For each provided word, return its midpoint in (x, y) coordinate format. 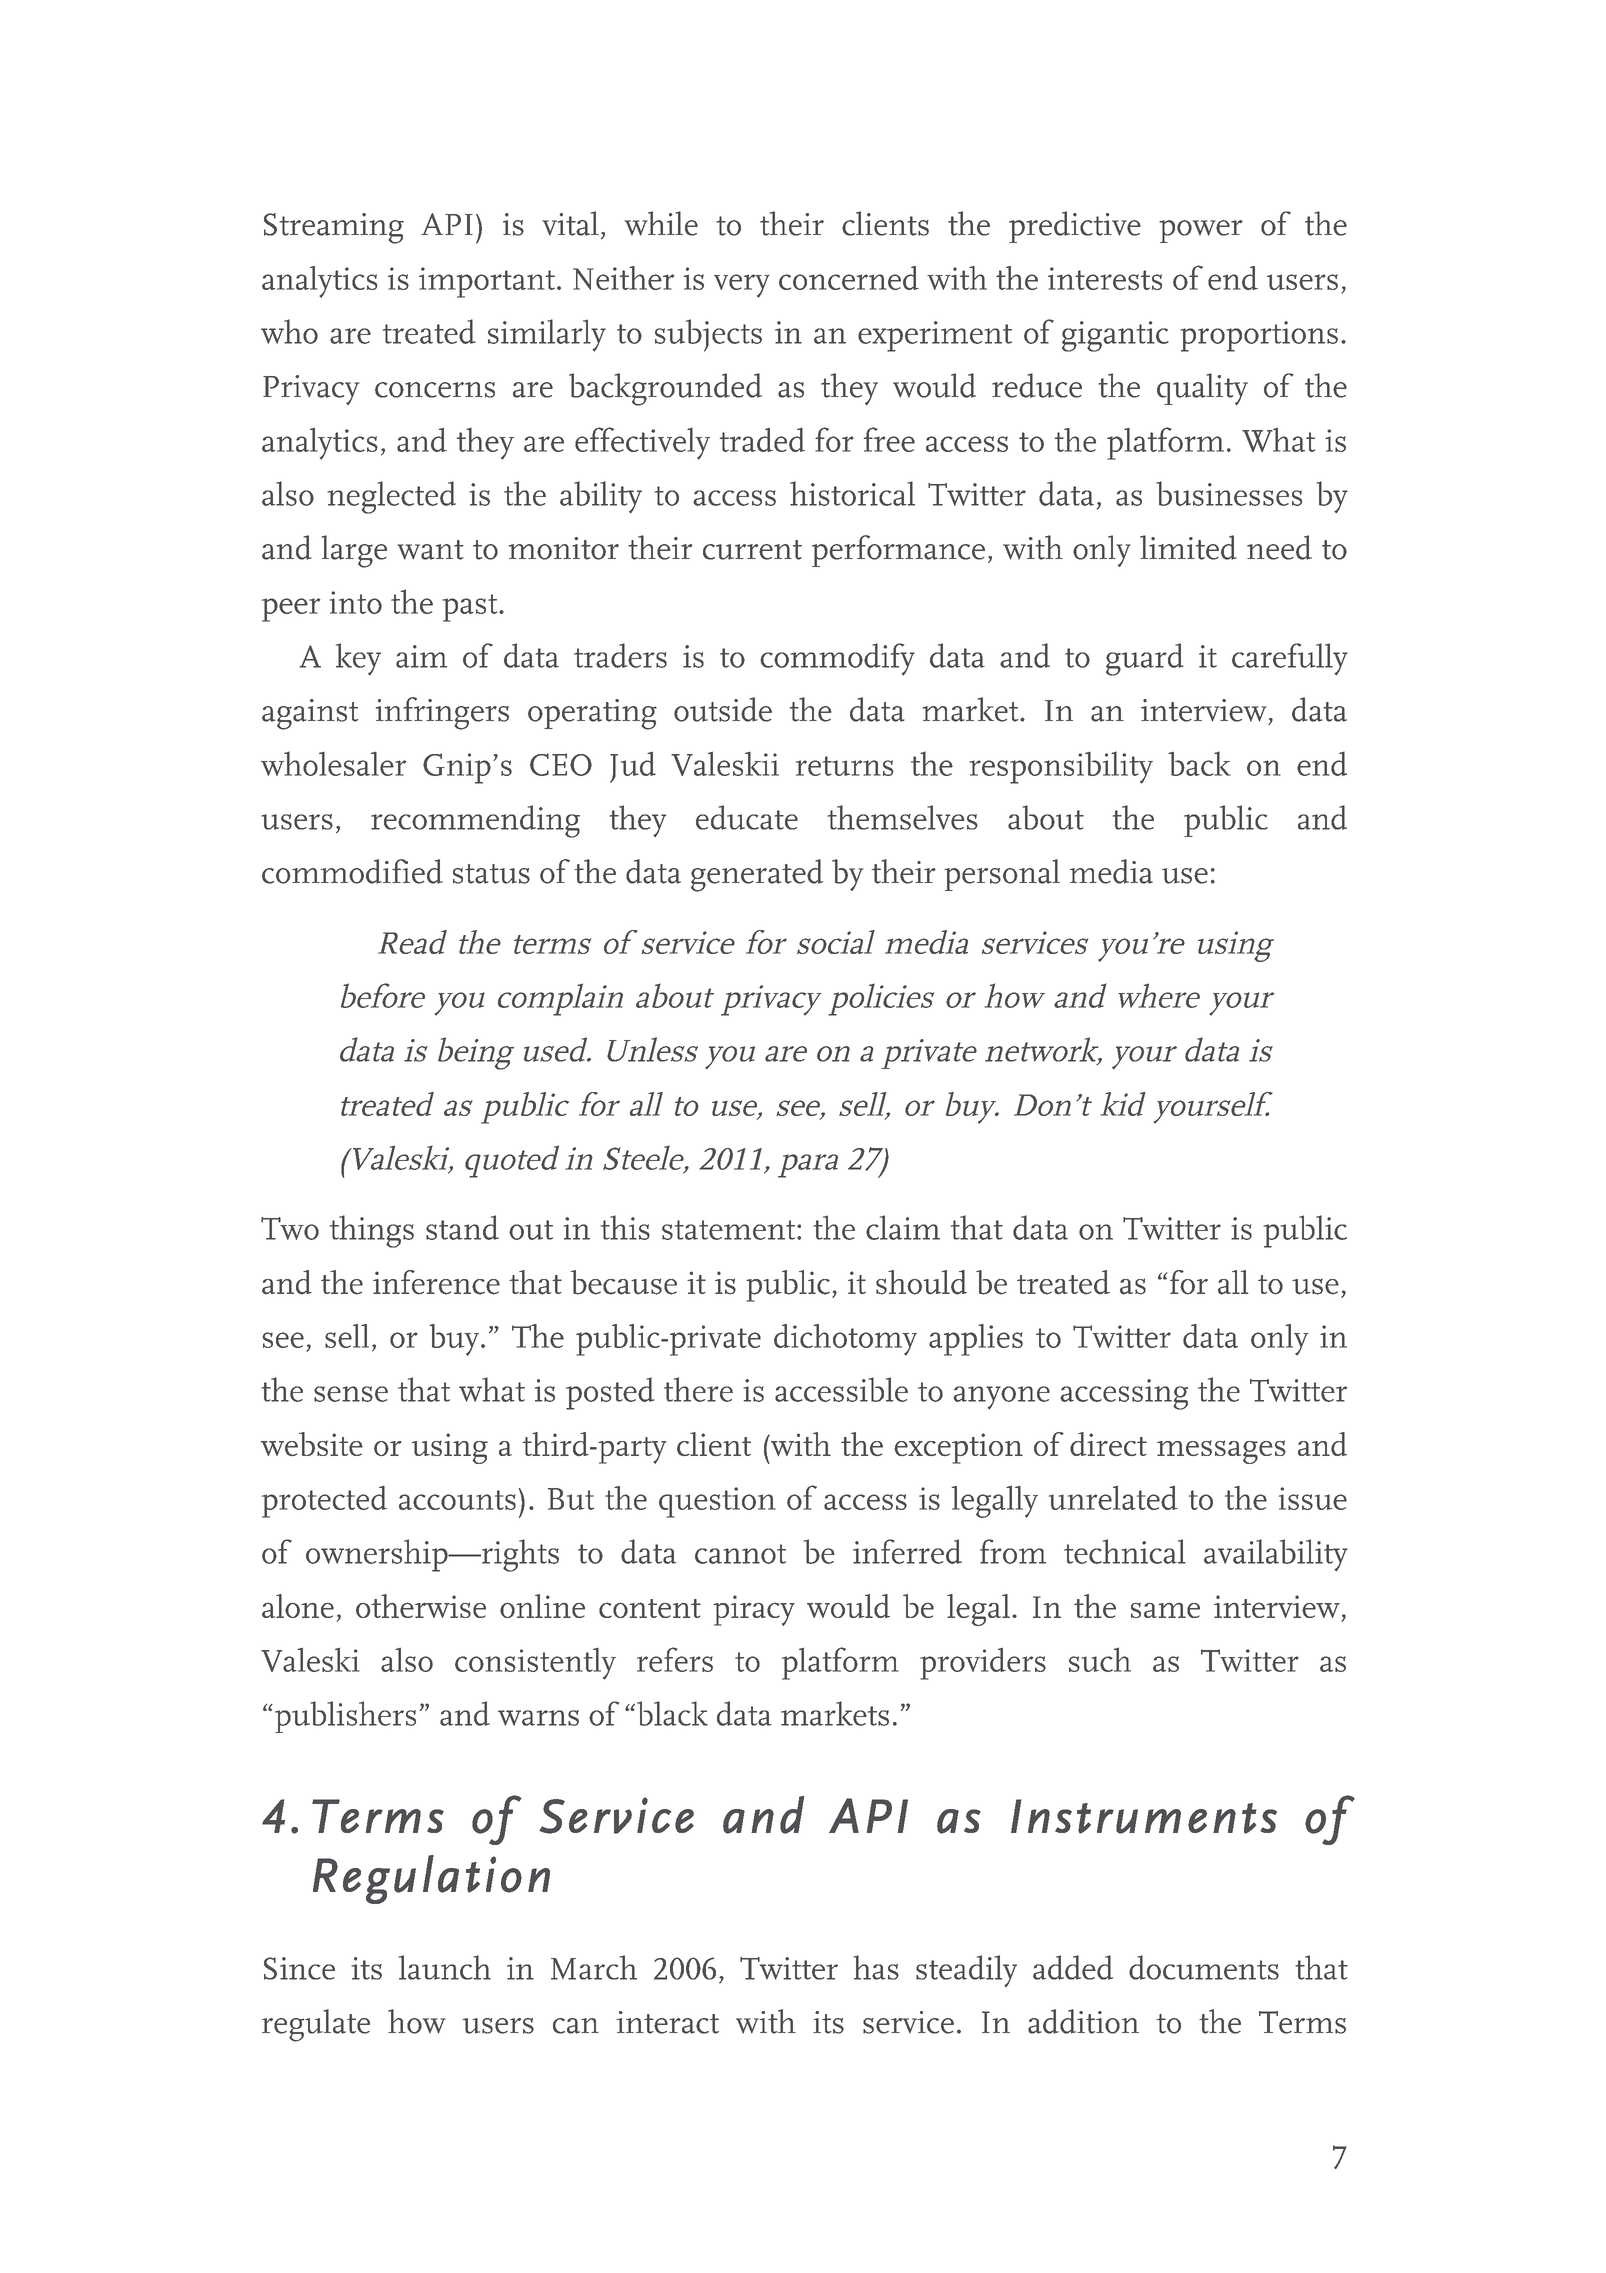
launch (444, 1967)
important (487, 282)
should (921, 1282)
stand (462, 1227)
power (1201, 231)
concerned (849, 278)
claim (903, 1227)
